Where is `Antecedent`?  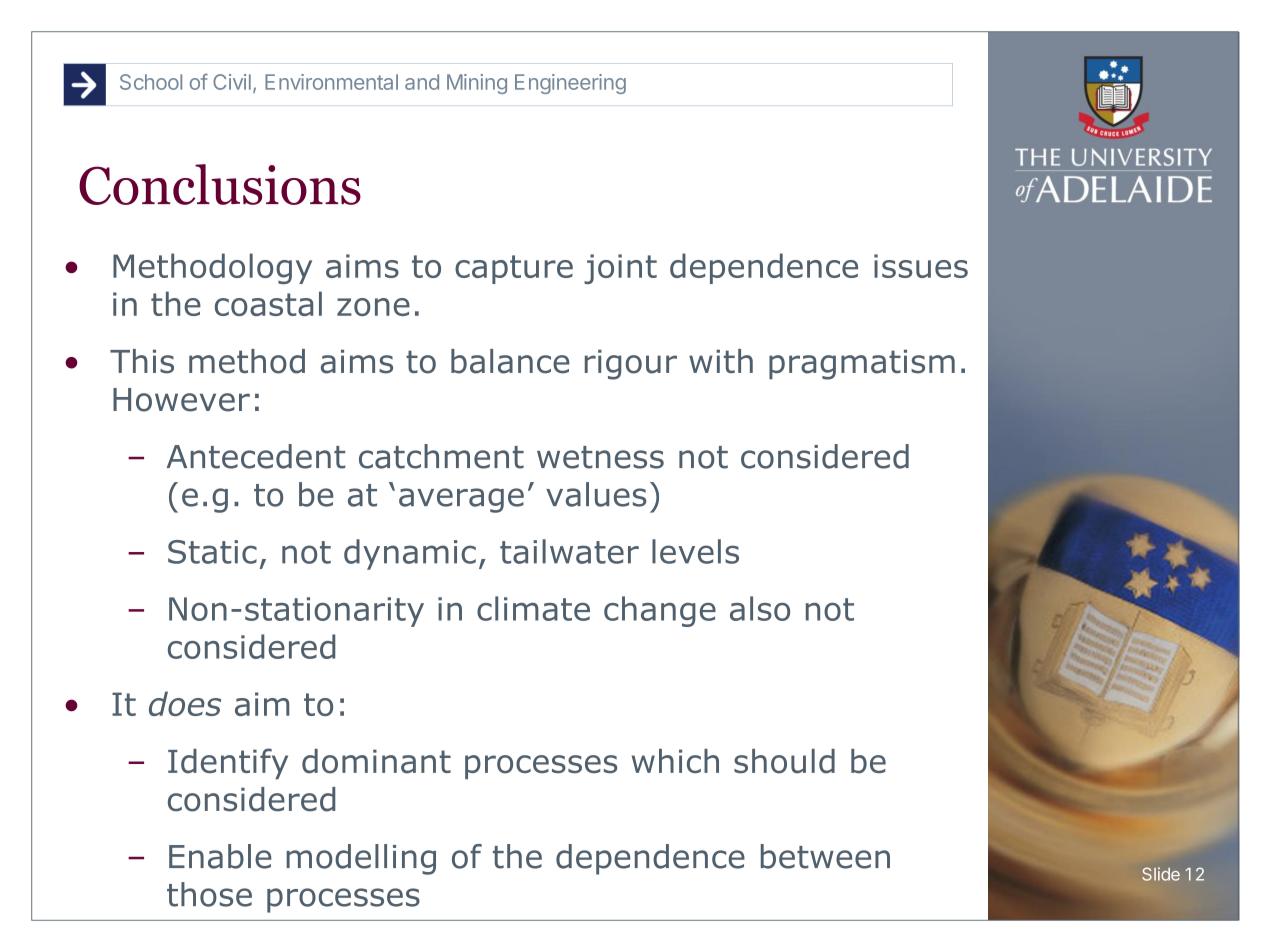 Antecedent is located at coordinates (256, 456).
